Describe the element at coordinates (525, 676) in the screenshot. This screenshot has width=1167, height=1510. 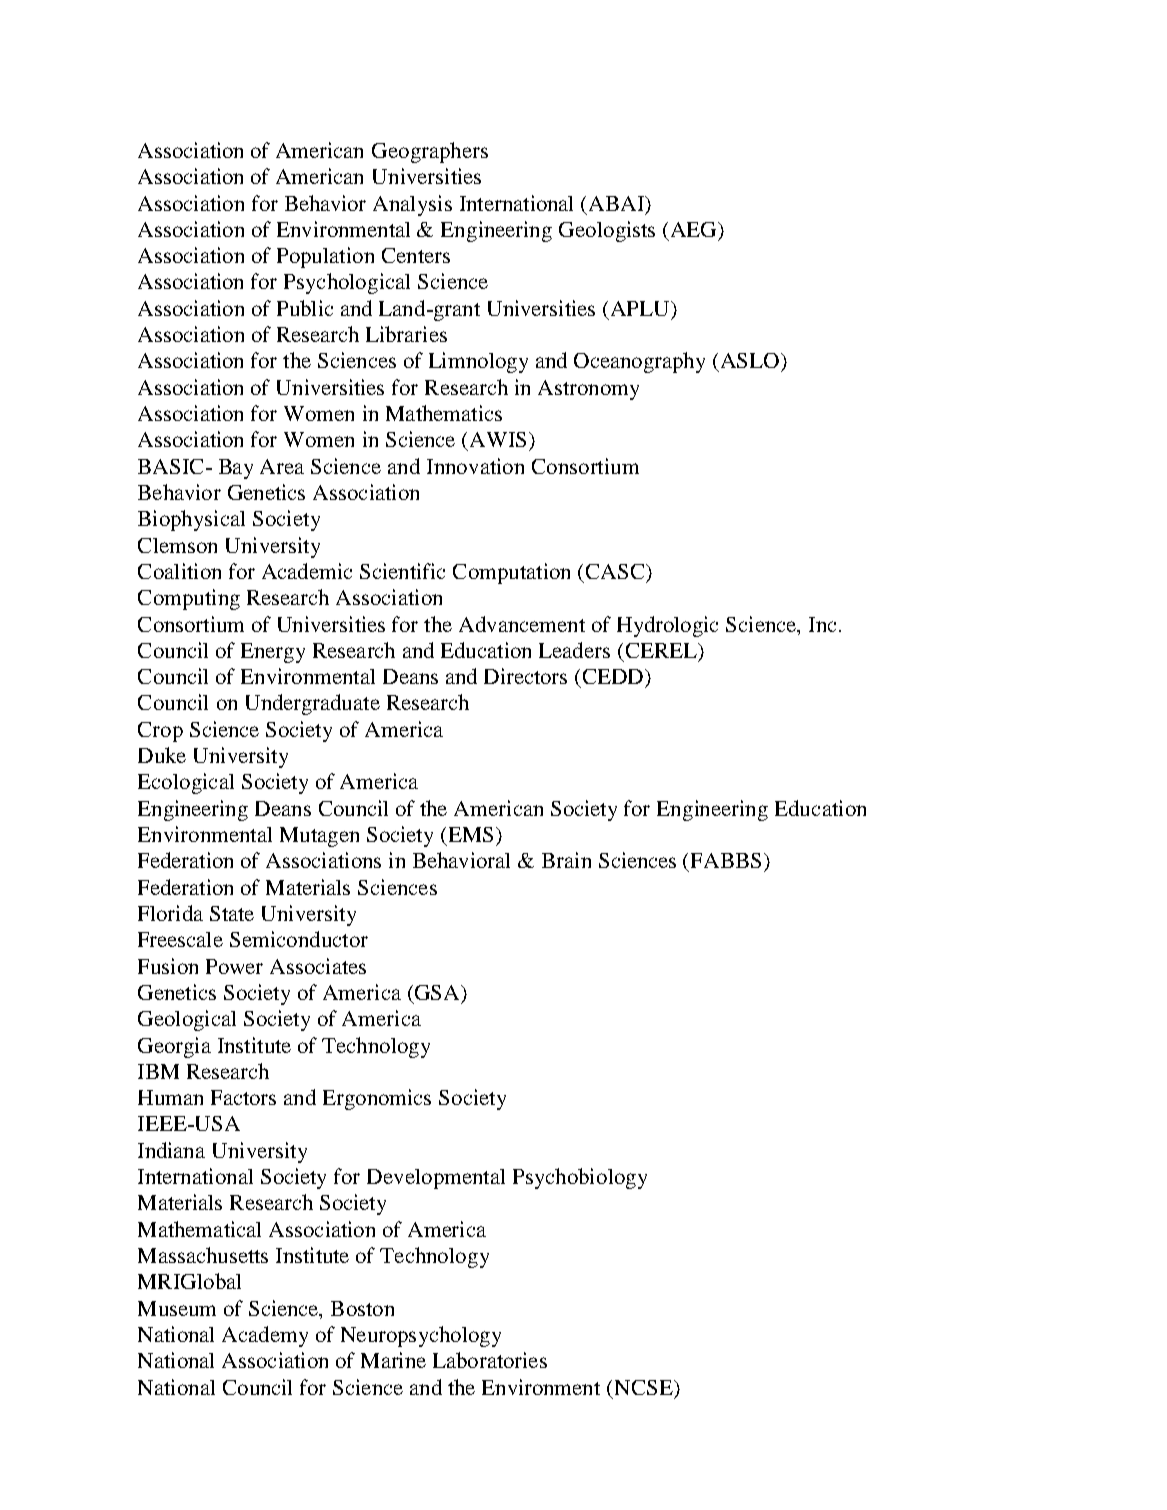
I see `Directors` at that location.
